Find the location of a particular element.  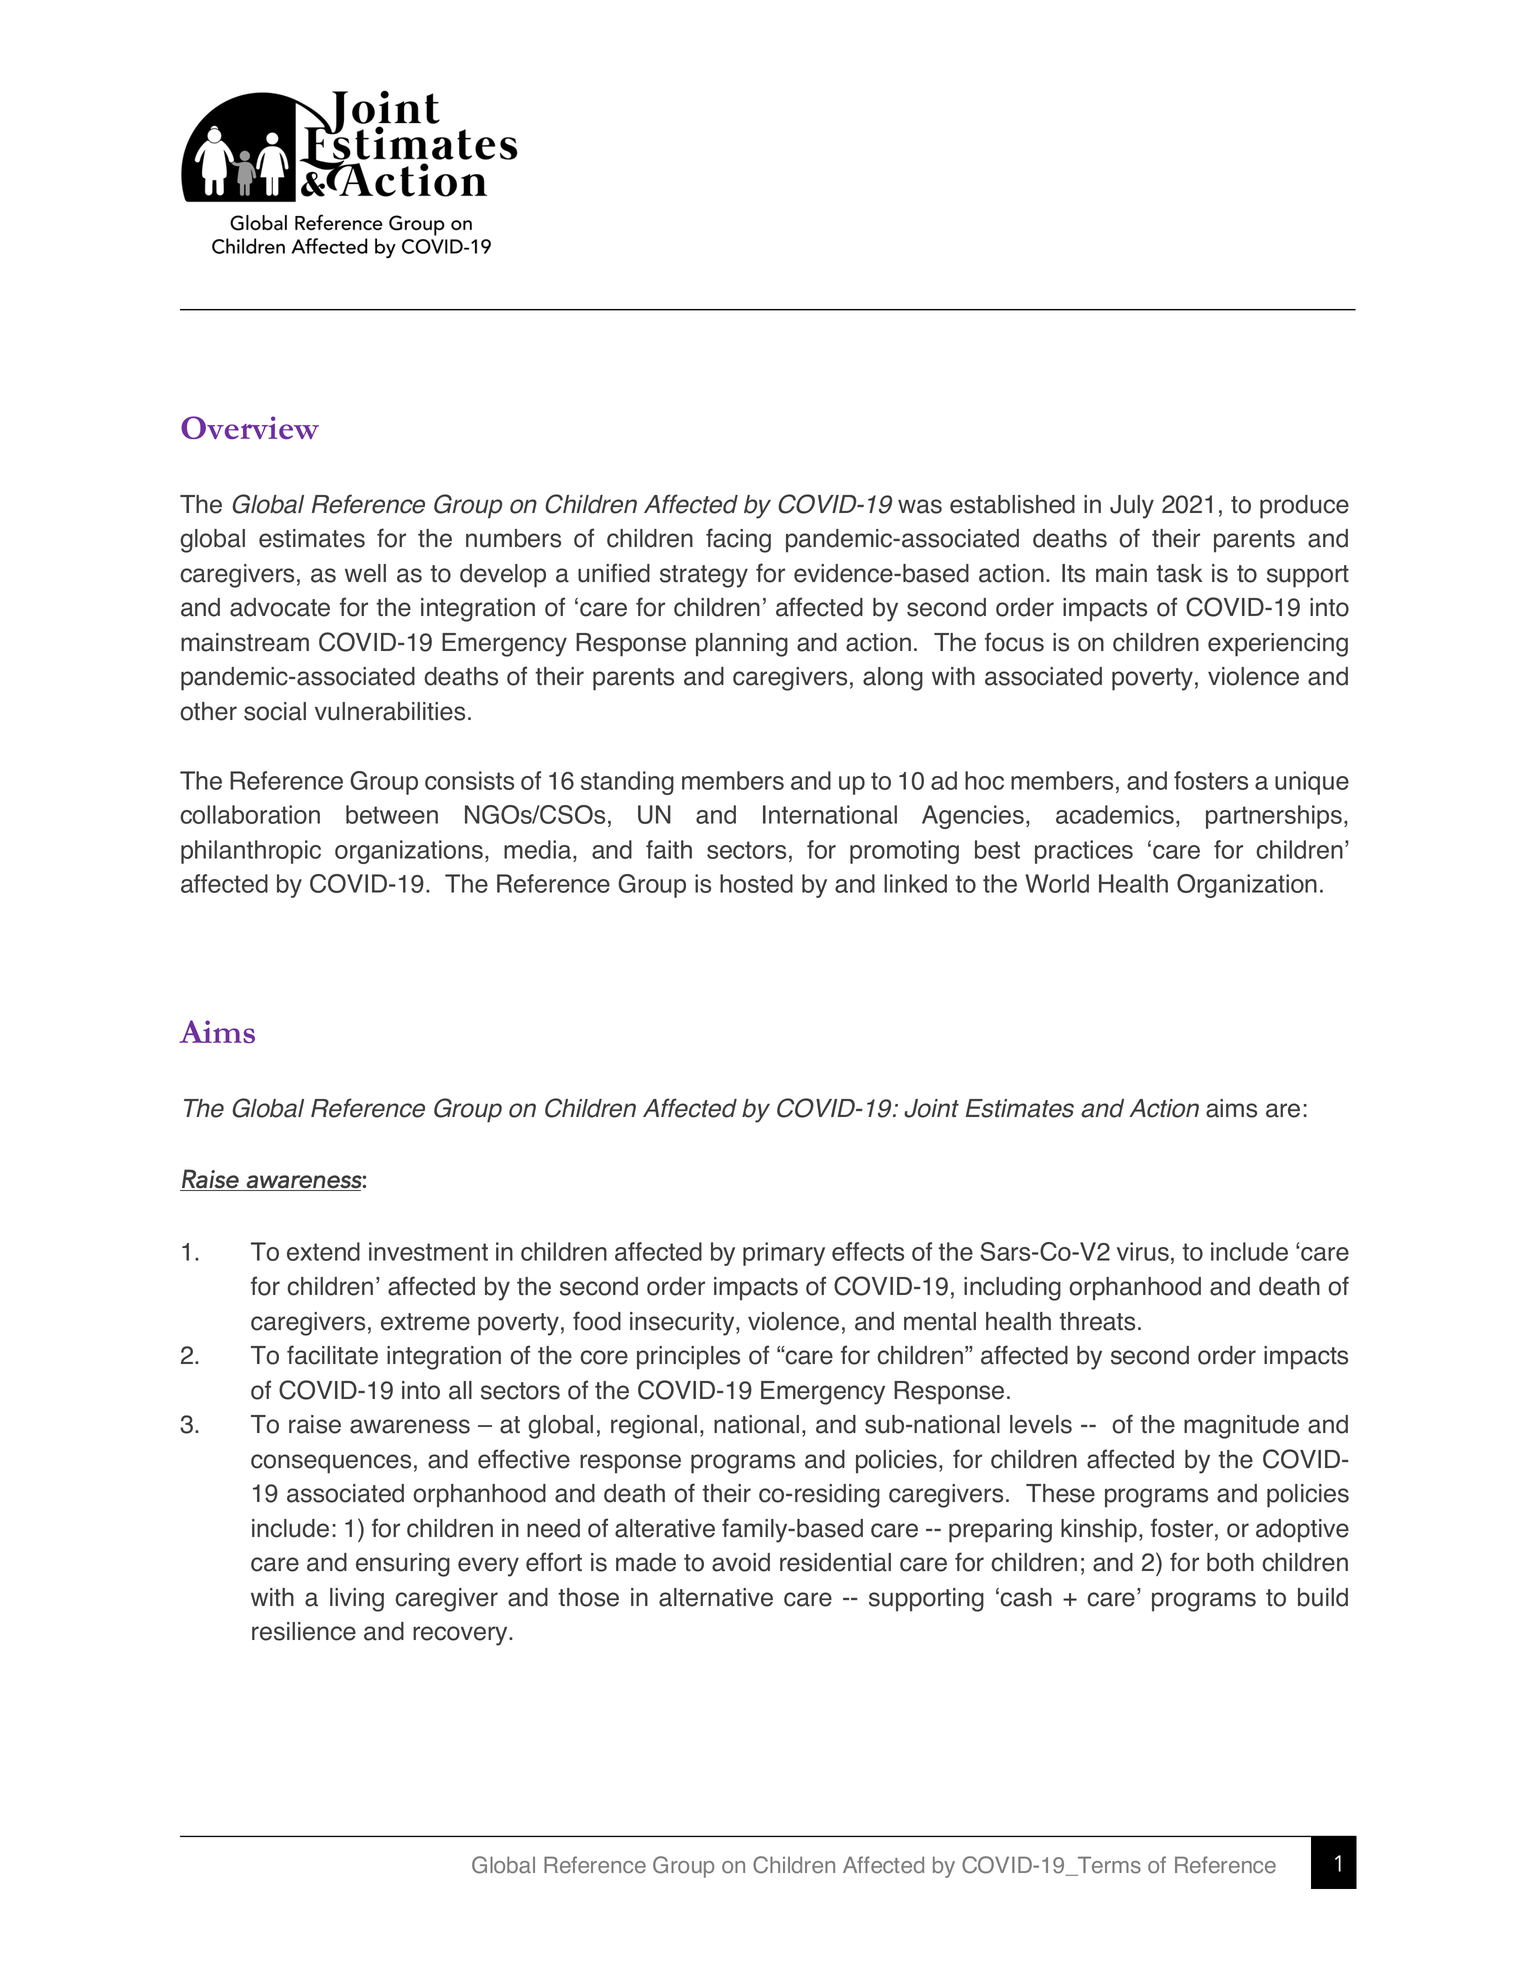

living is located at coordinates (357, 1600).
